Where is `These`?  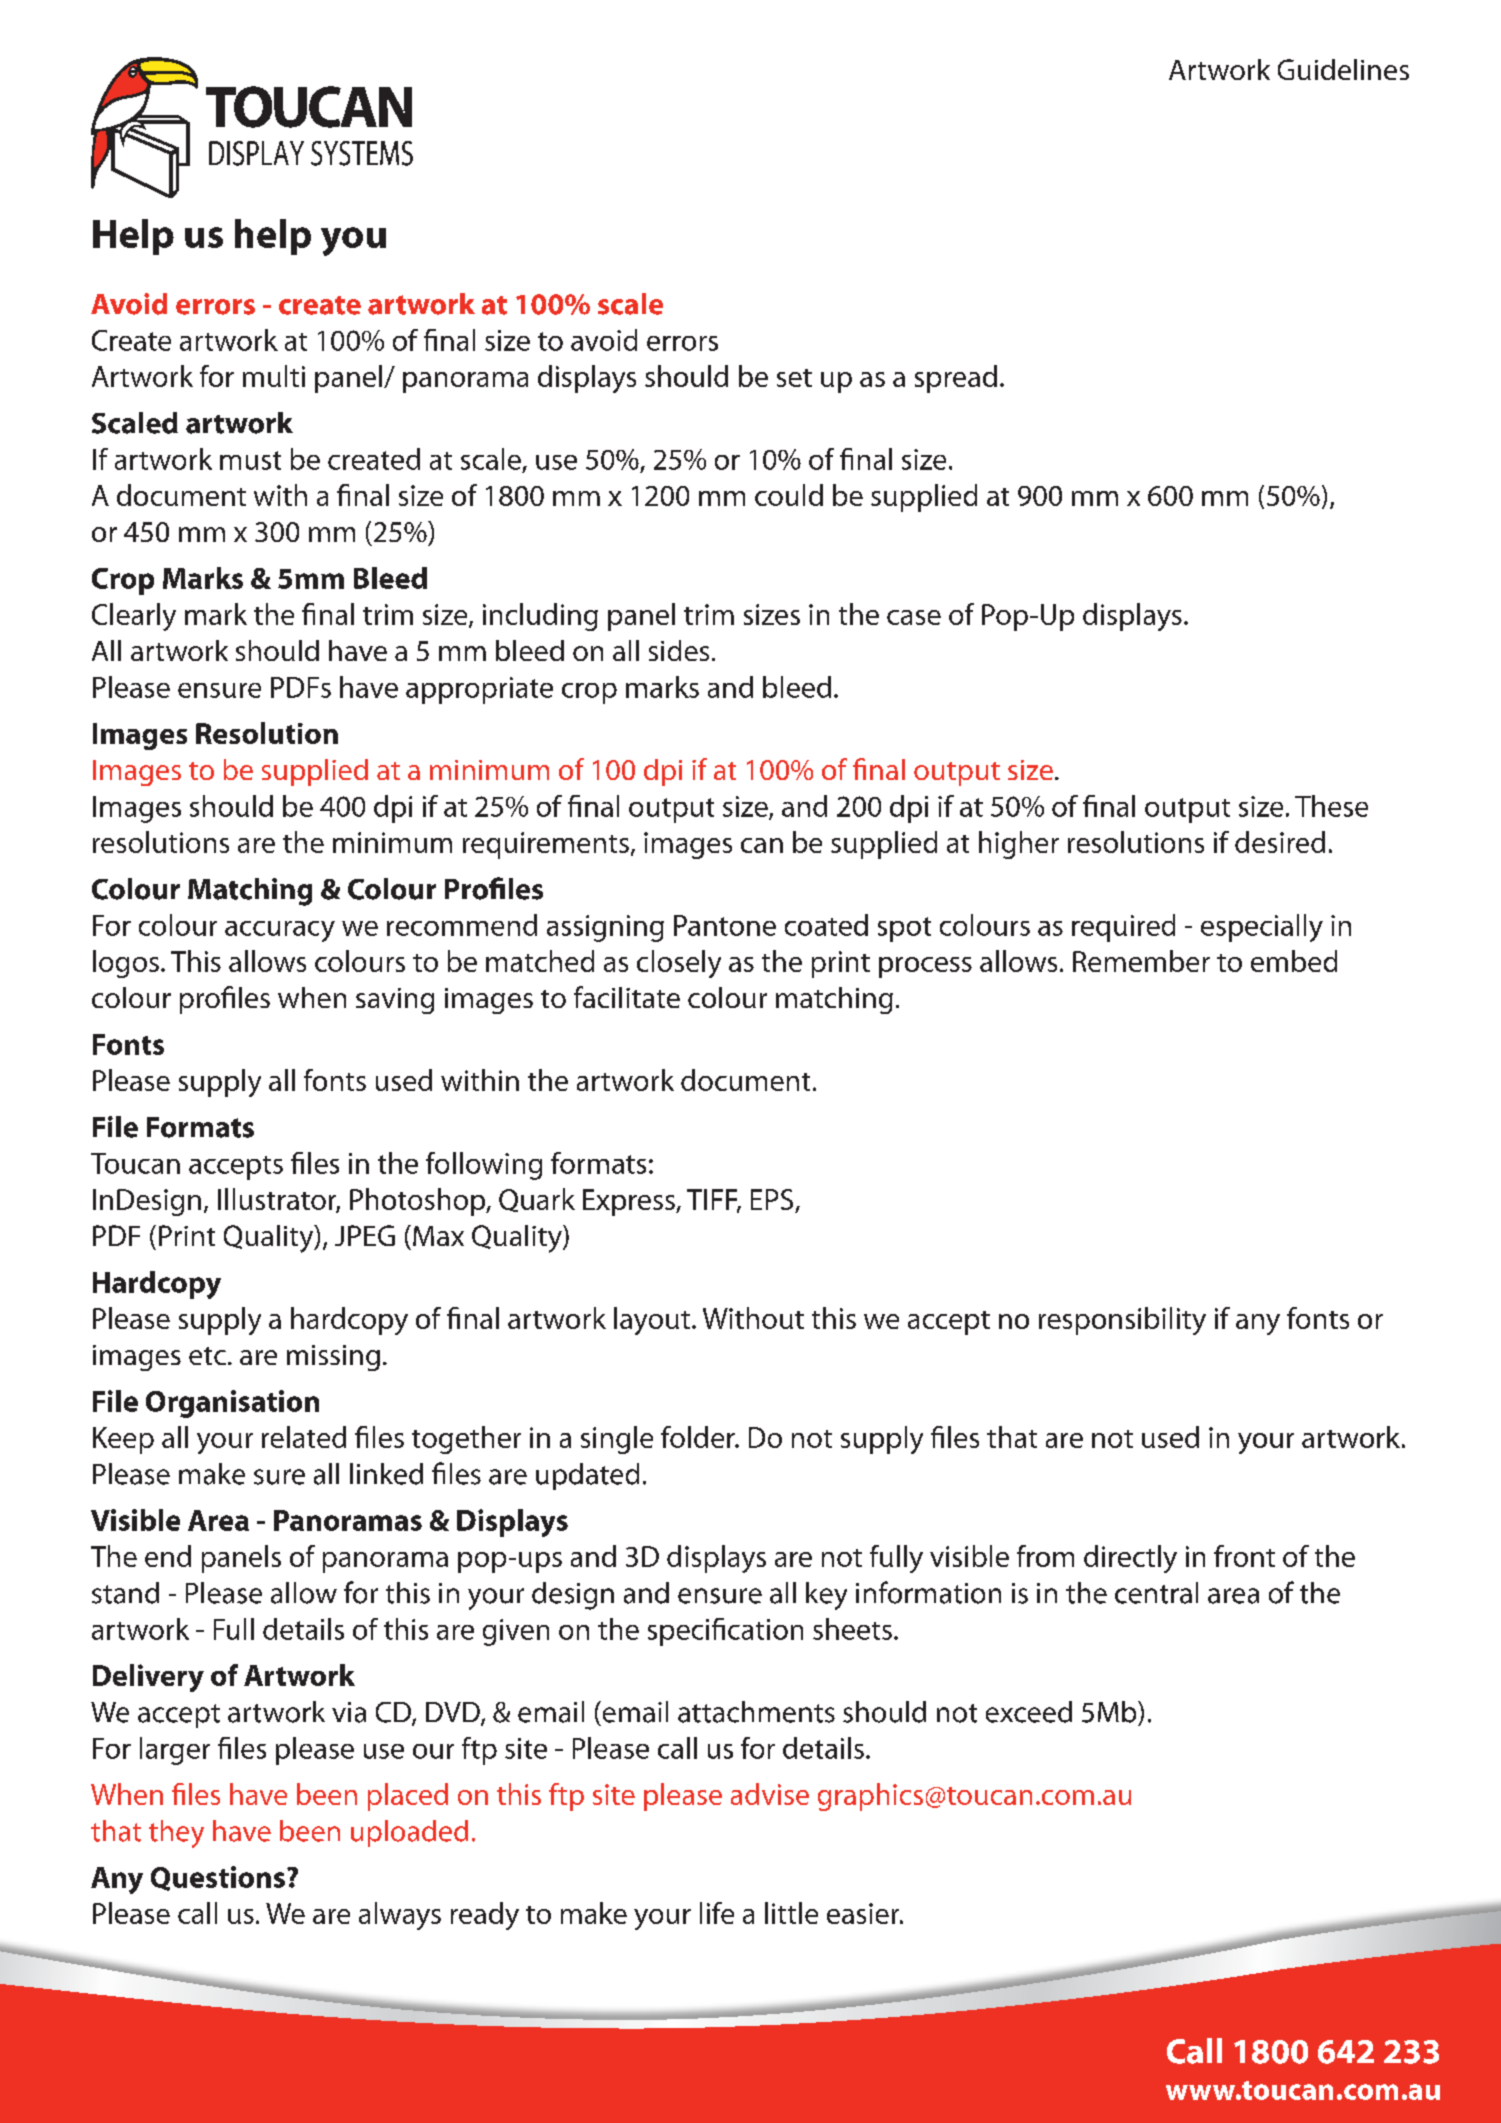
These is located at coordinates (1331, 806).
